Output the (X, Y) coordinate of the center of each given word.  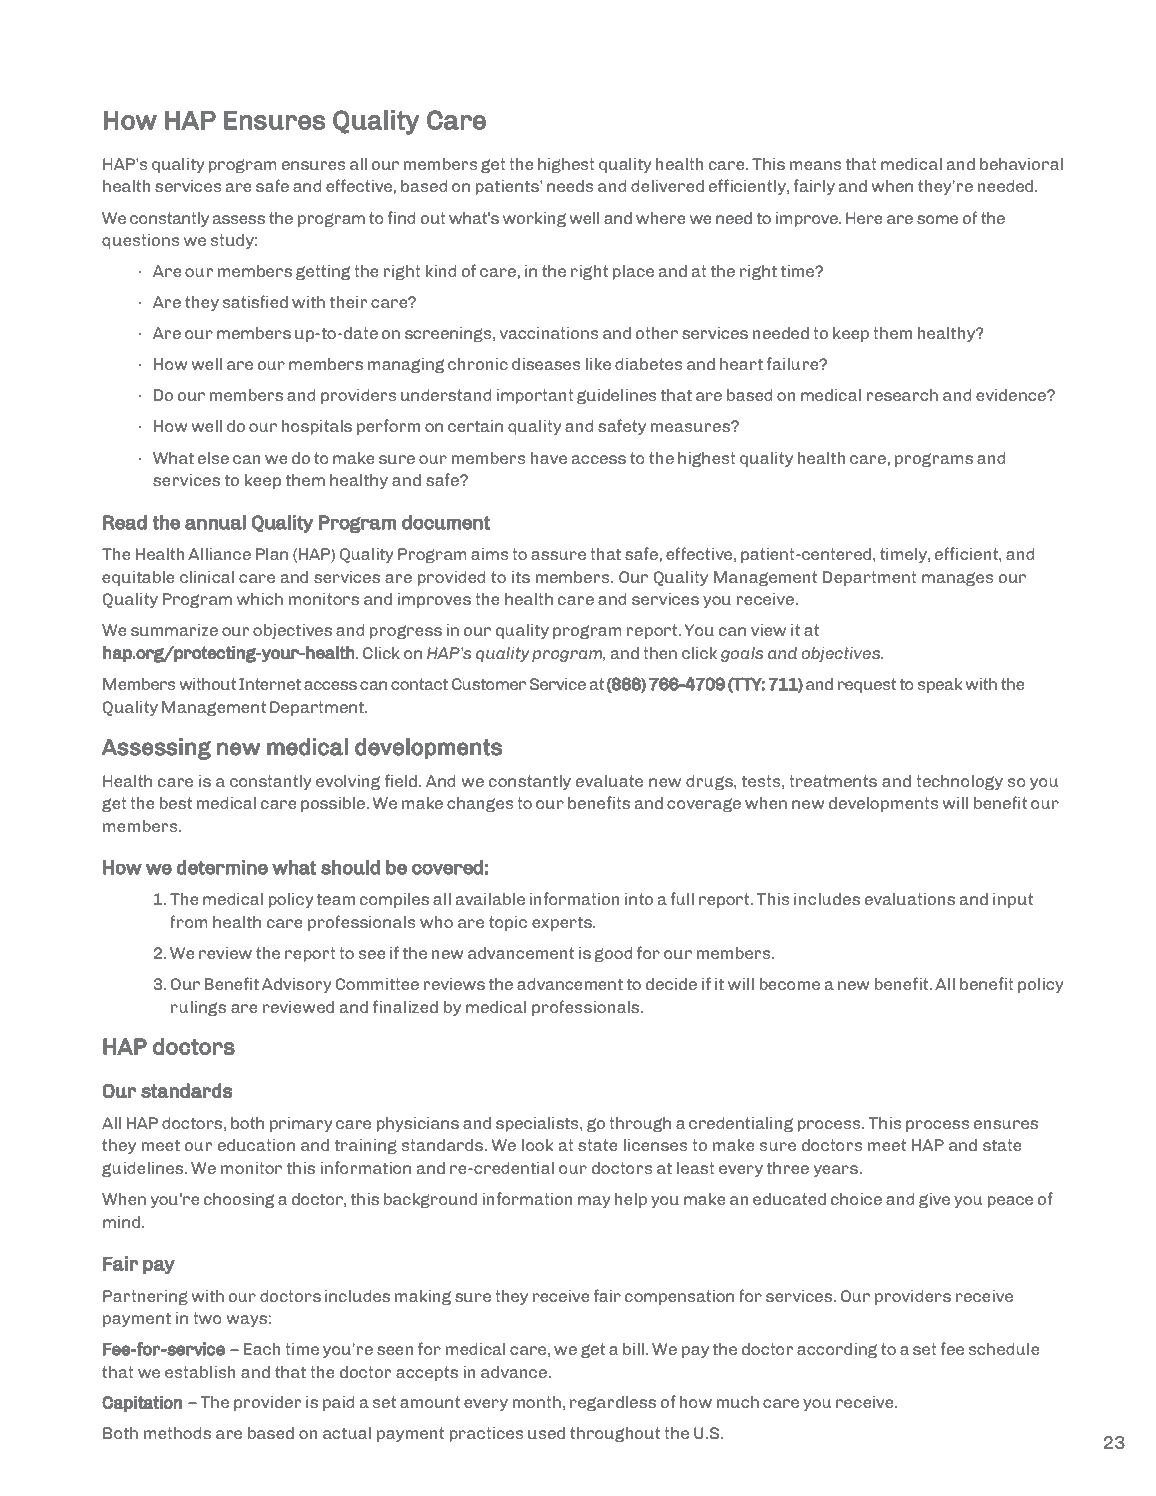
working (534, 219)
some (937, 219)
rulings (198, 1008)
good (613, 954)
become (789, 983)
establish (200, 1371)
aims (490, 553)
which (260, 598)
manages (958, 579)
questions (141, 241)
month (536, 1401)
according (837, 1350)
